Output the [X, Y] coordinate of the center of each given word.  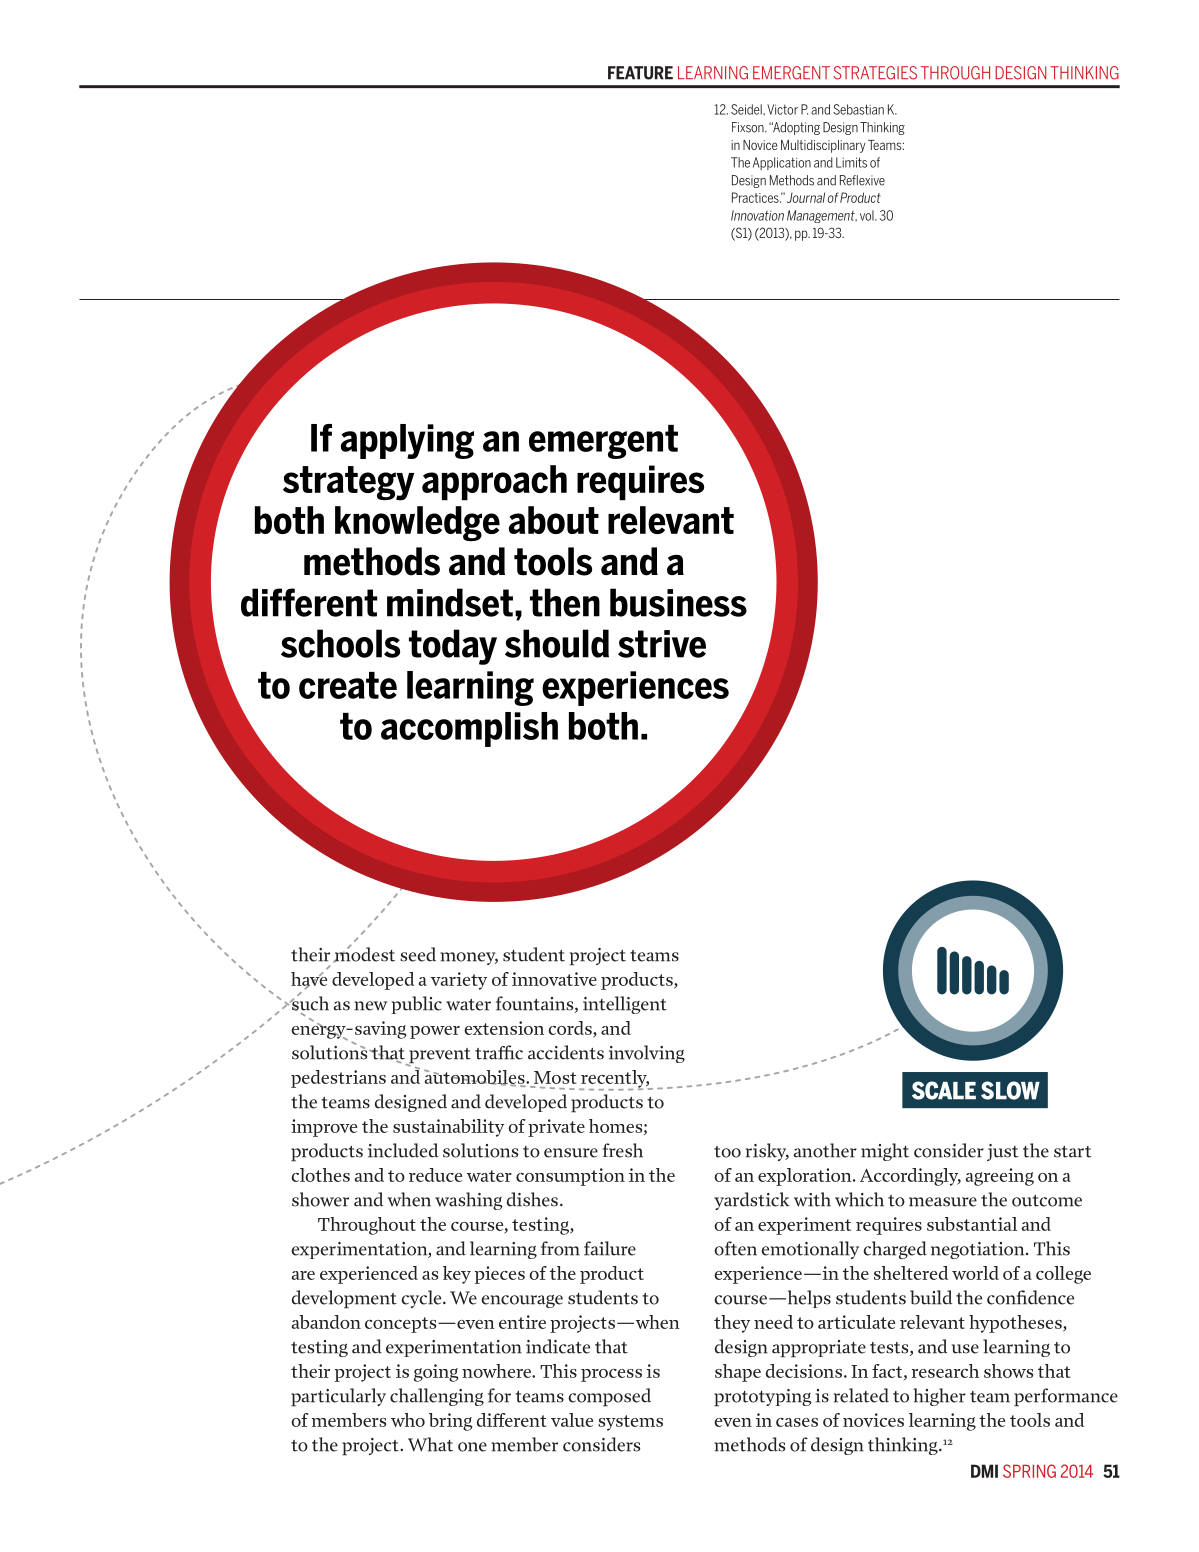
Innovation [757, 215]
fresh [623, 1150]
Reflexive [862, 180]
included [403, 1150]
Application [782, 163]
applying [407, 441]
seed [418, 954]
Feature [640, 73]
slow [1010, 1090]
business [678, 602]
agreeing [1000, 1177]
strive [662, 644]
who [408, 1420]
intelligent [625, 1005]
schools [340, 643]
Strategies [875, 73]
